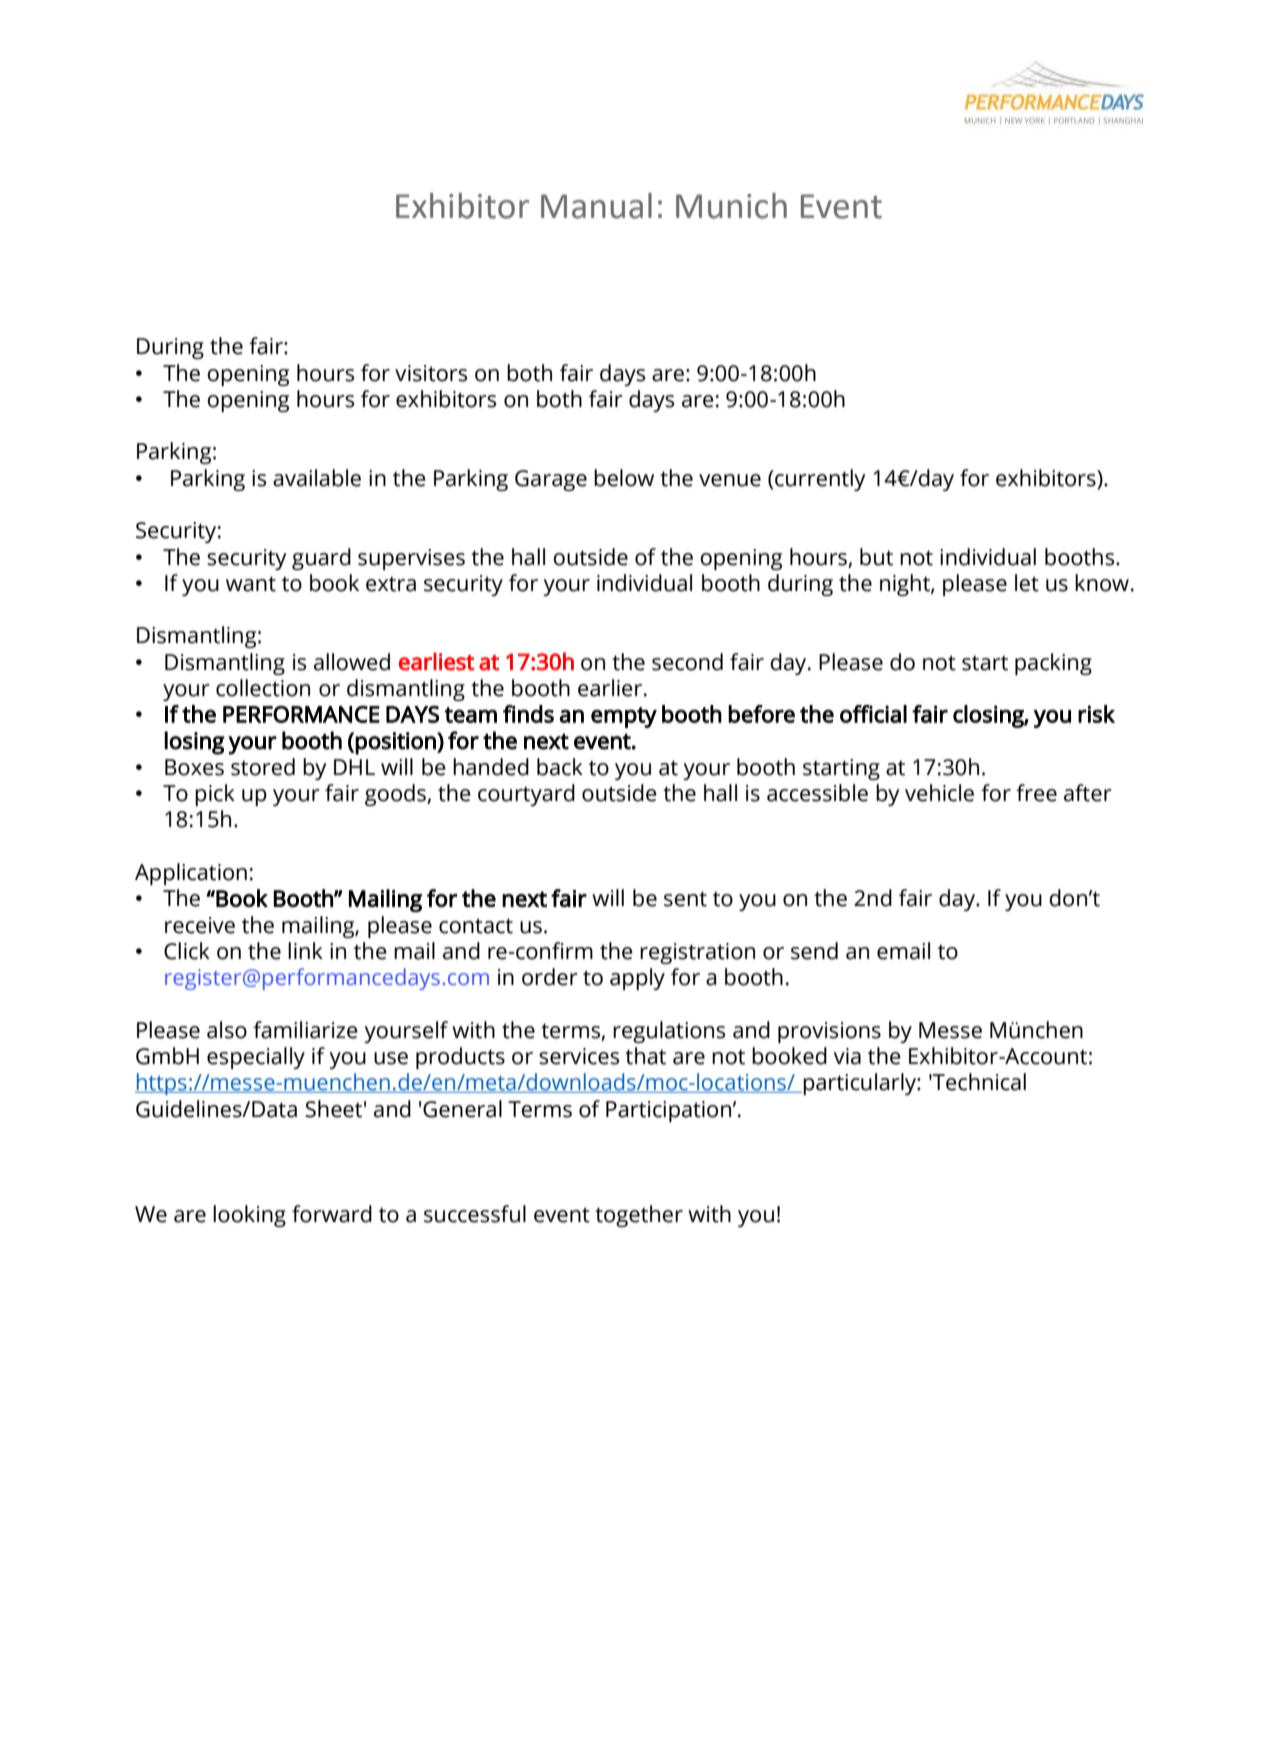  Describe the element at coordinates (731, 206) in the screenshot. I see `Munich` at that location.
